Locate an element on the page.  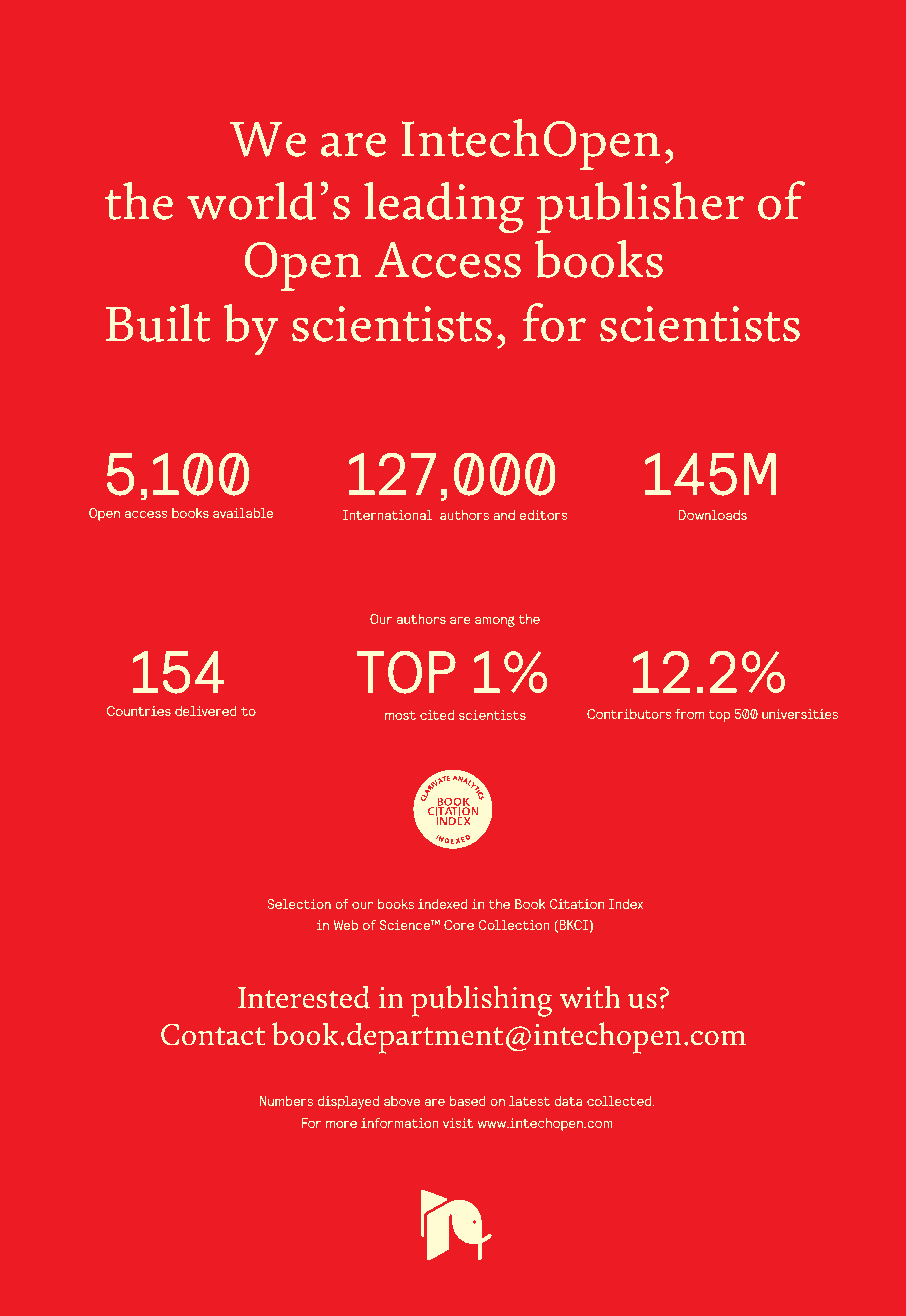
Built is located at coordinates (158, 323).
